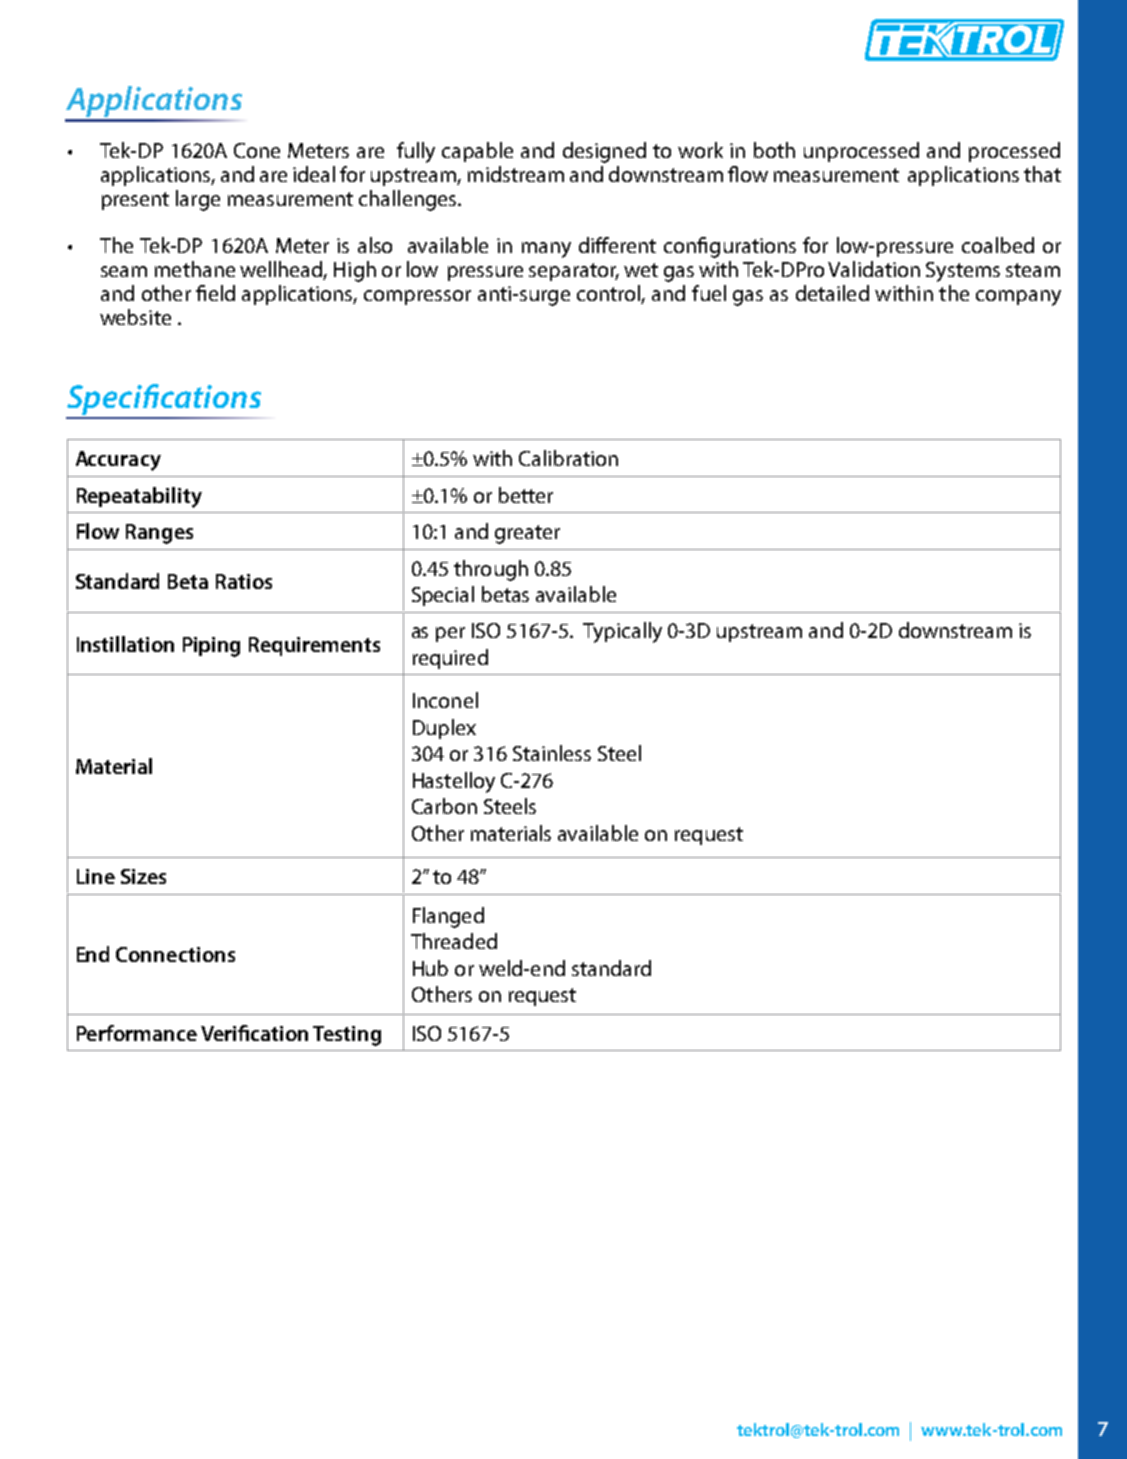 The height and width of the image is (1459, 1127). I want to click on large, so click(198, 200).
